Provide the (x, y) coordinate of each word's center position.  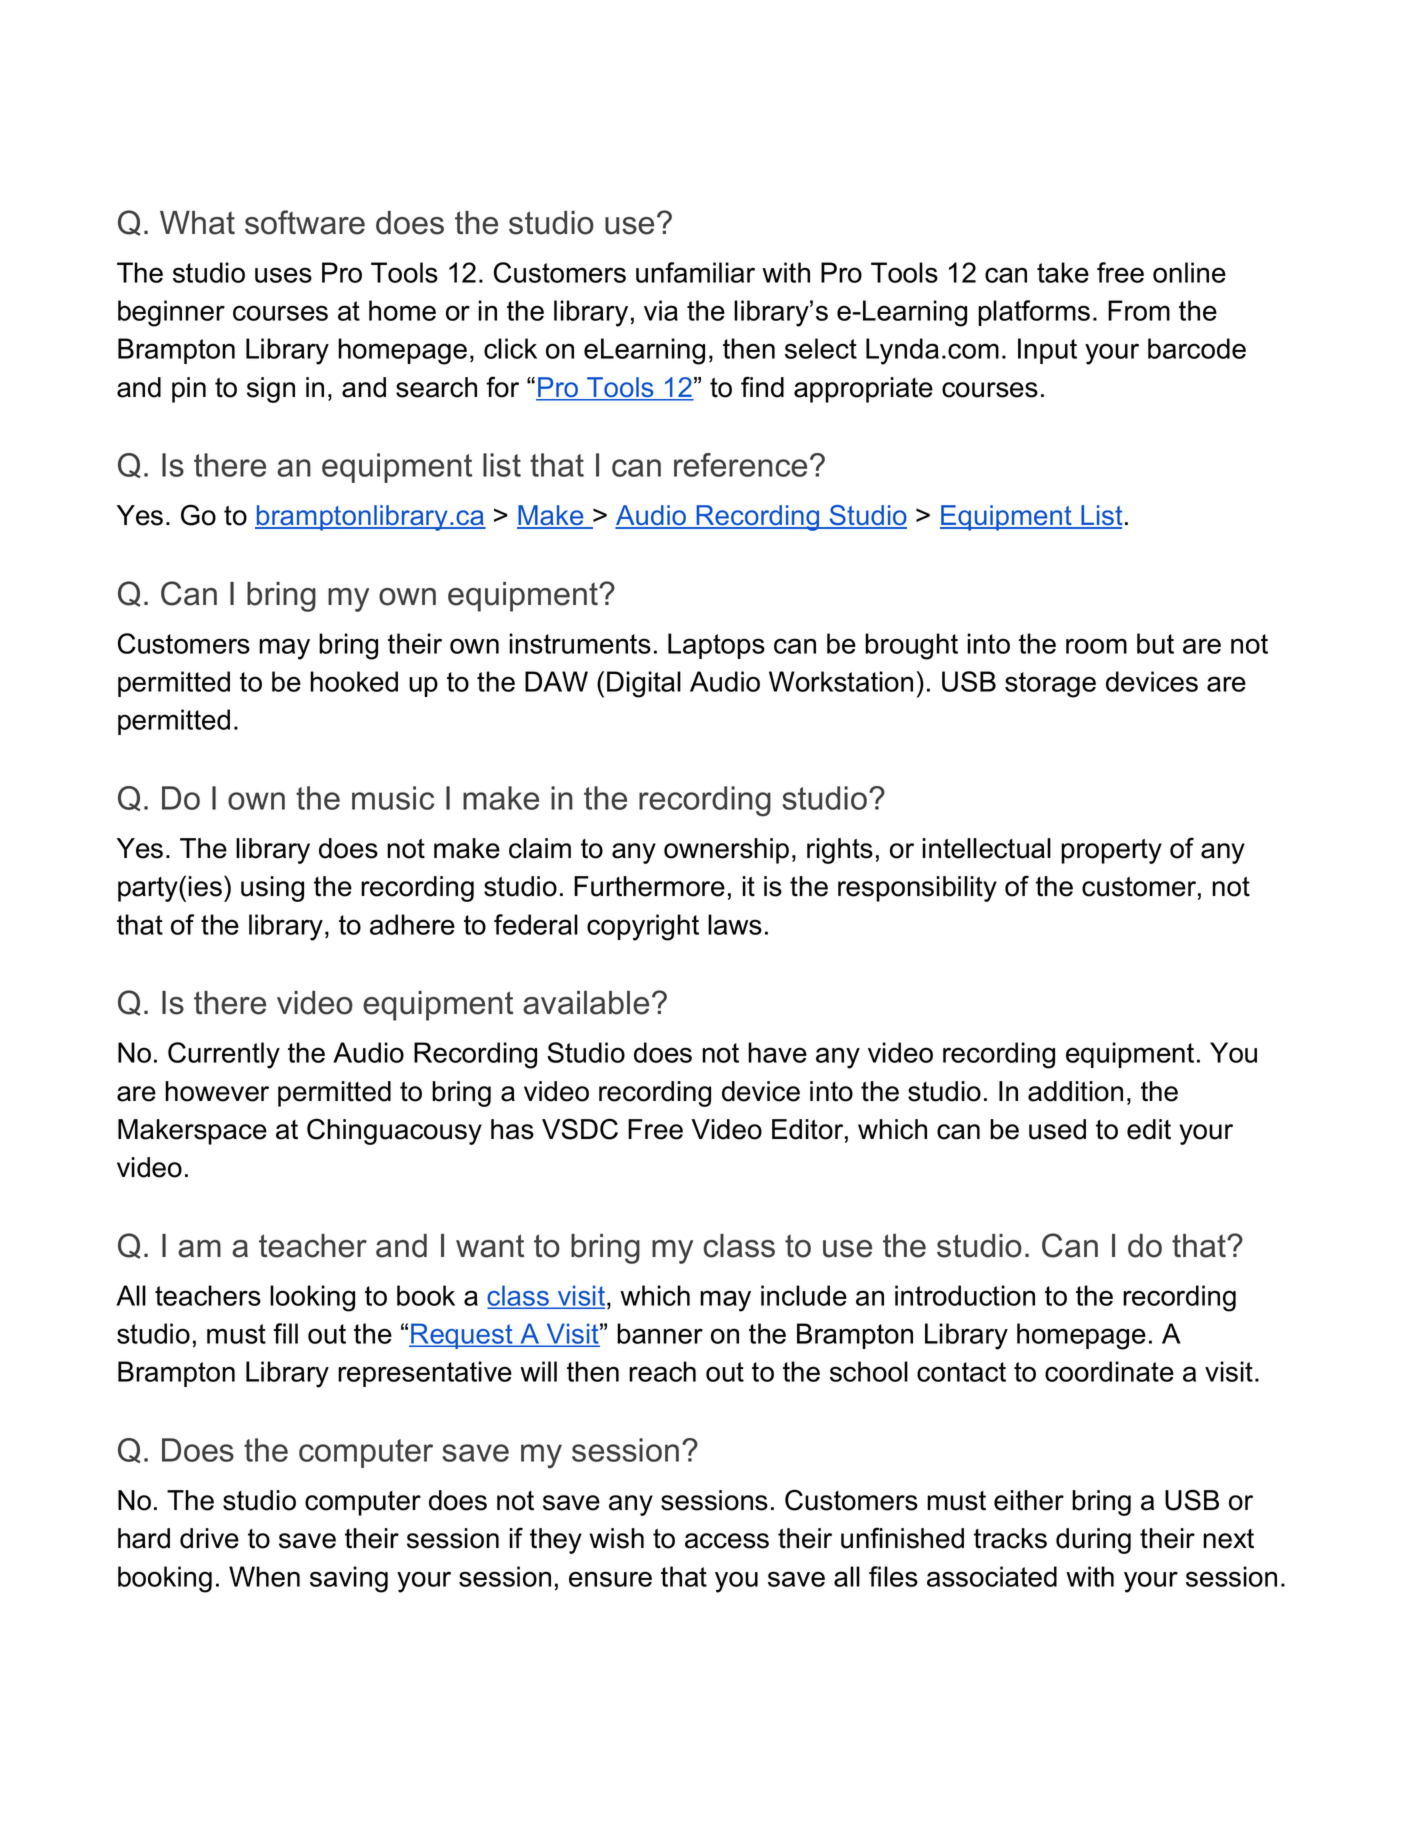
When (264, 1576)
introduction (965, 1295)
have (777, 1052)
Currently (224, 1055)
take (1063, 272)
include (804, 1295)
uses (283, 275)
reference (740, 465)
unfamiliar (695, 272)
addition (1075, 1091)
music (393, 798)
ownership (726, 851)
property (1111, 851)
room (1096, 646)
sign (271, 390)
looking (312, 1298)
